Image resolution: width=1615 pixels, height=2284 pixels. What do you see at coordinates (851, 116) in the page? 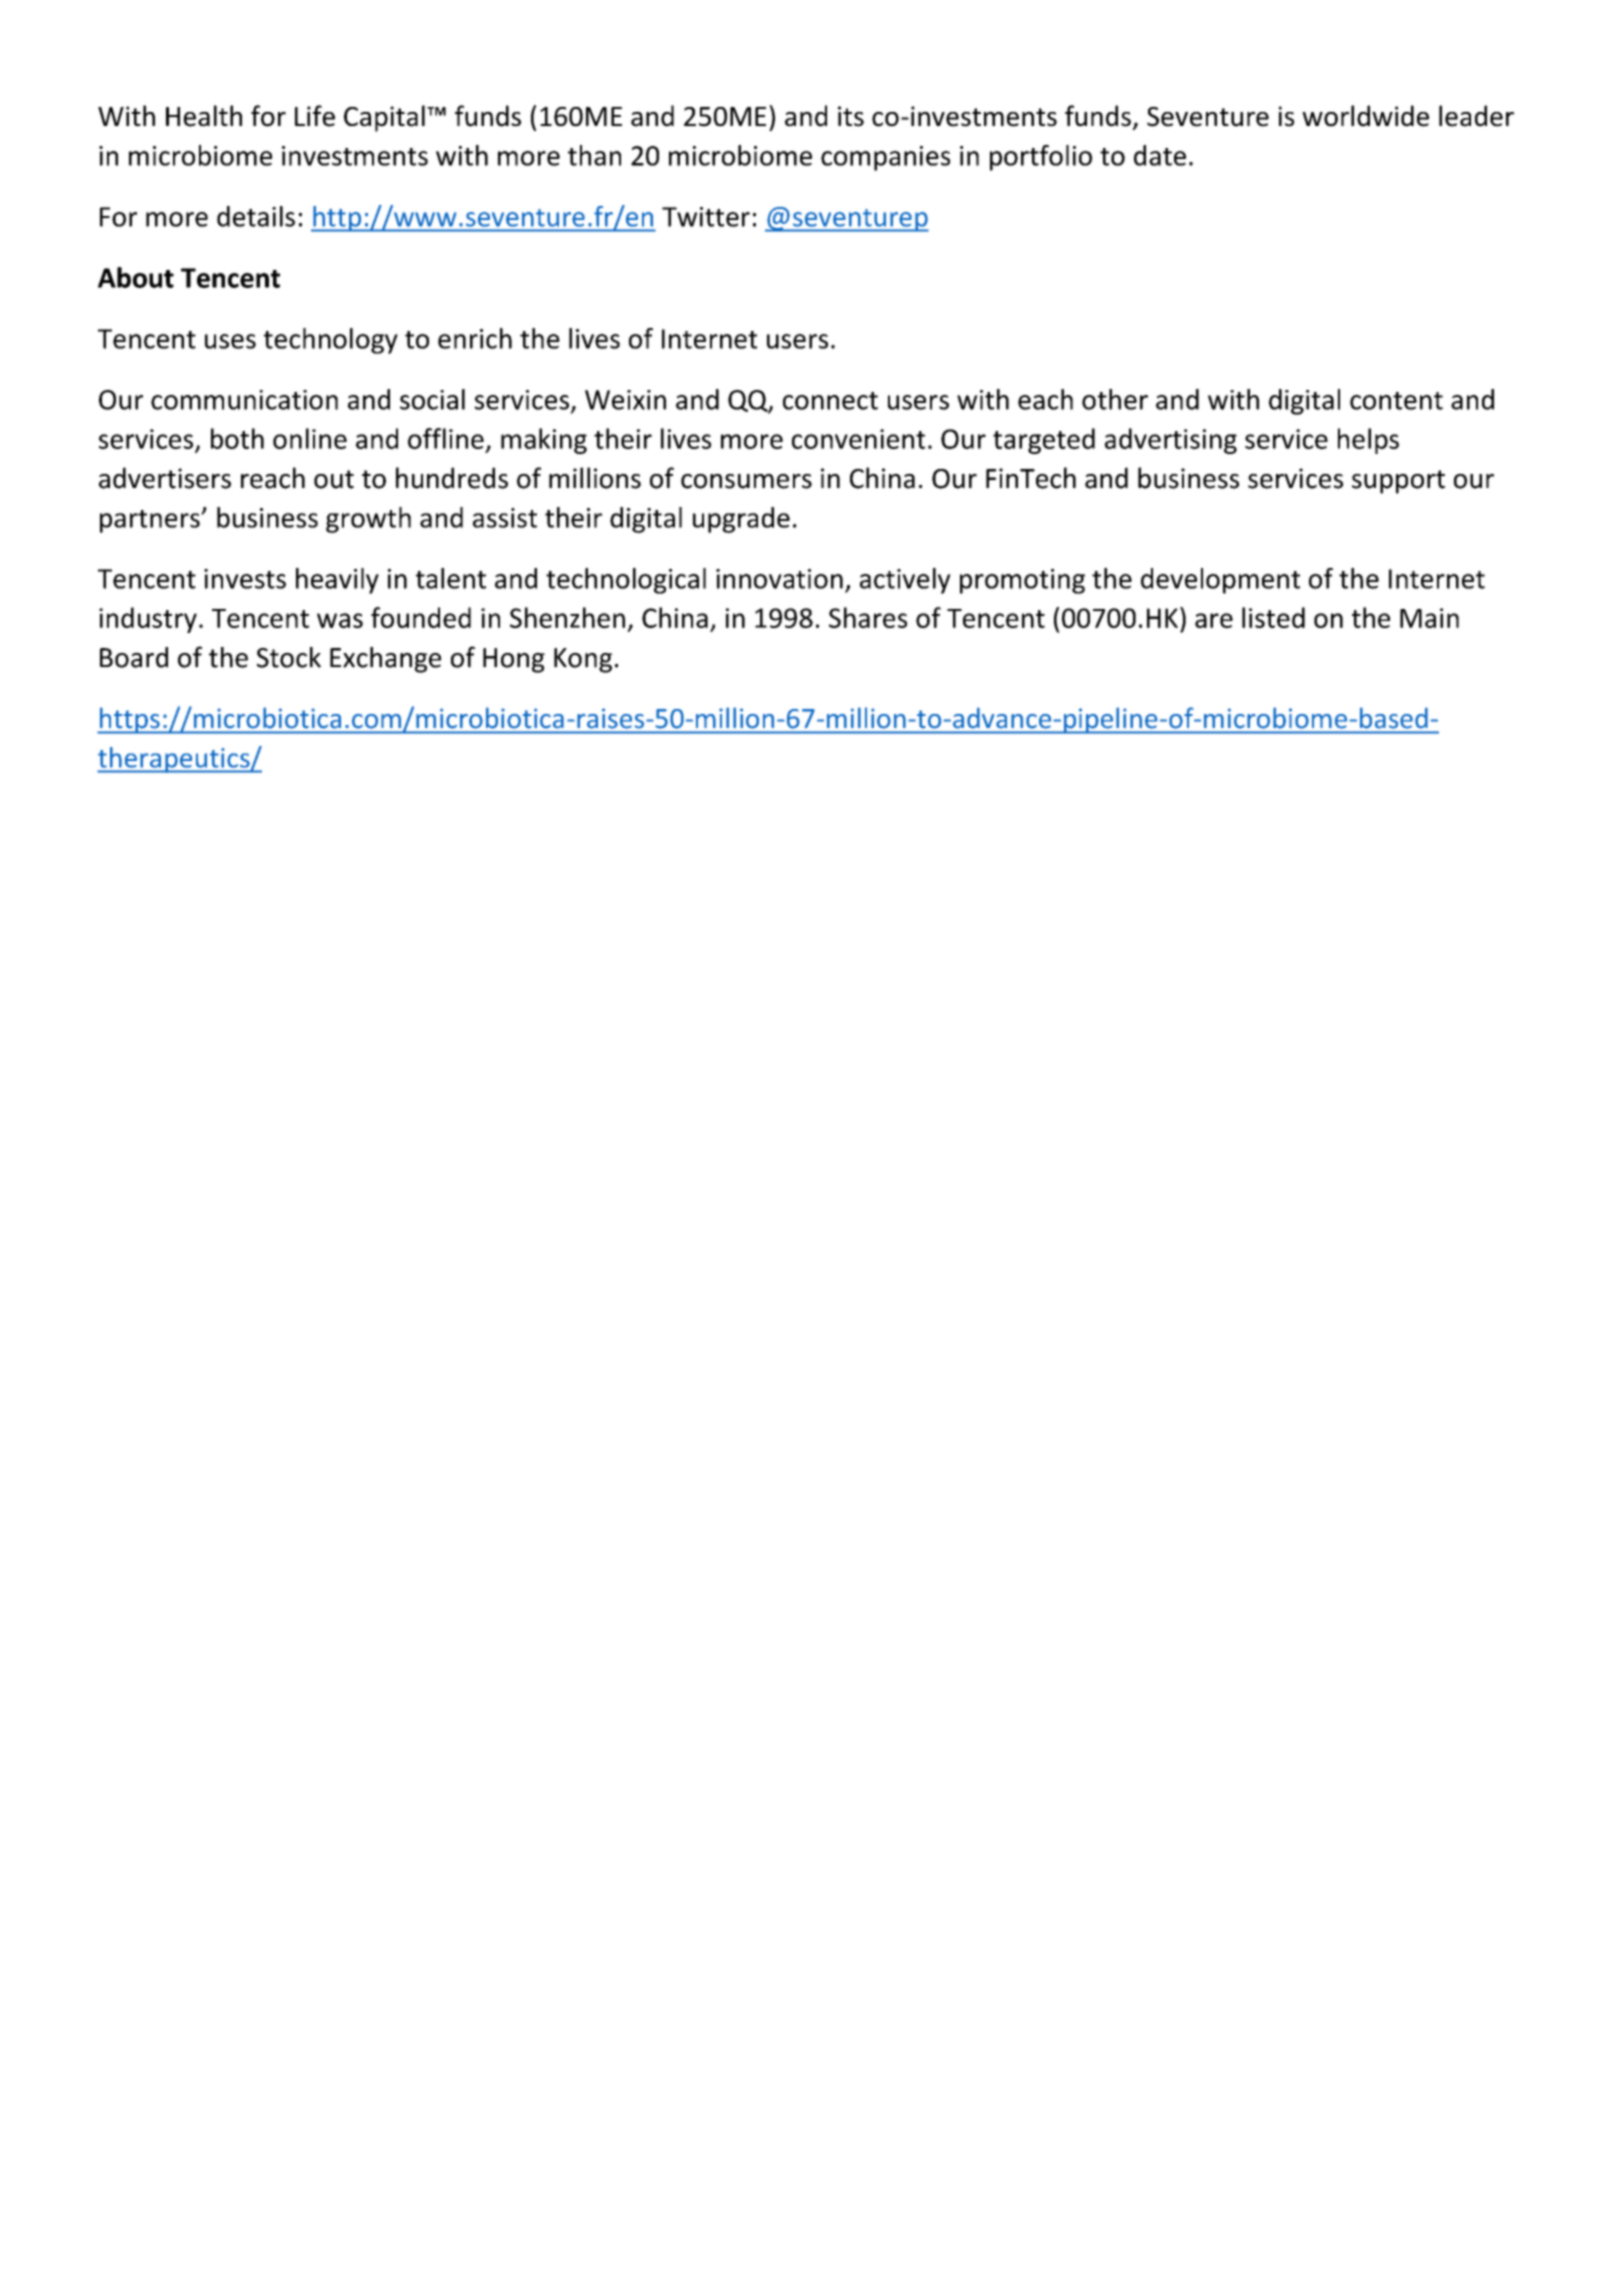
I see `its` at bounding box center [851, 116].
